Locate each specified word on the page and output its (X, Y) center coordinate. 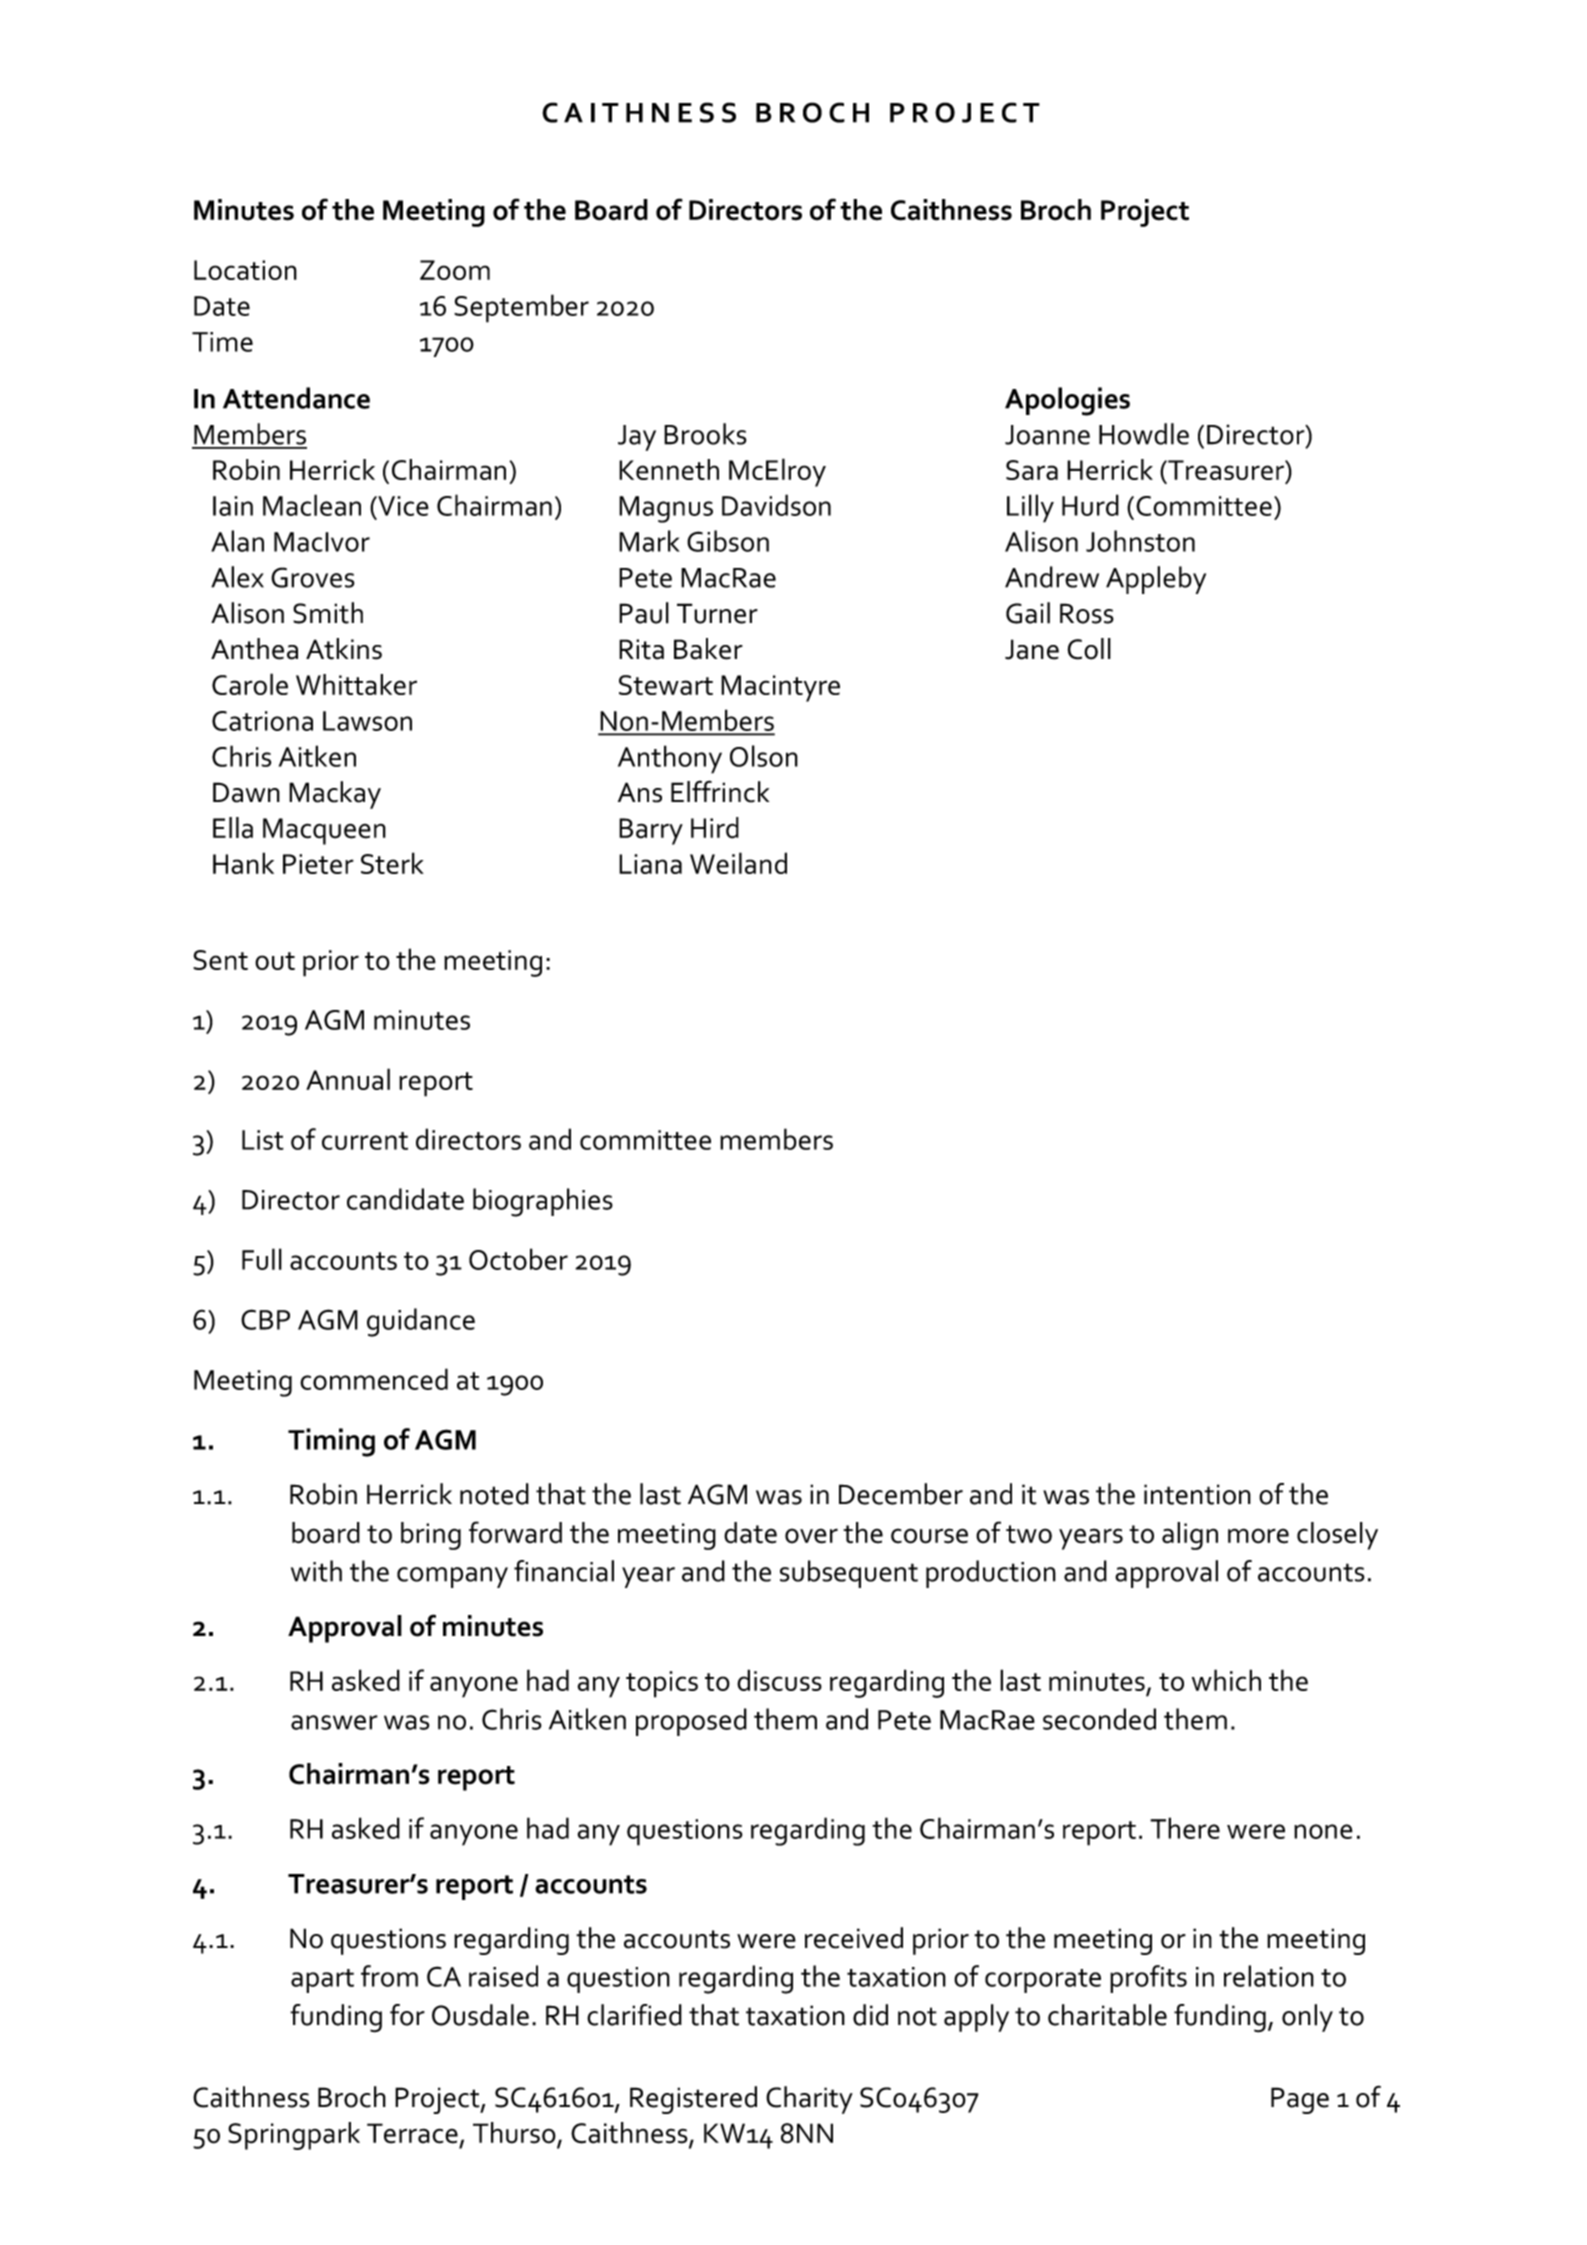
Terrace (412, 2133)
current (365, 1141)
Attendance (296, 398)
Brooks (705, 434)
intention (1197, 1494)
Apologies (1067, 401)
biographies (543, 1202)
